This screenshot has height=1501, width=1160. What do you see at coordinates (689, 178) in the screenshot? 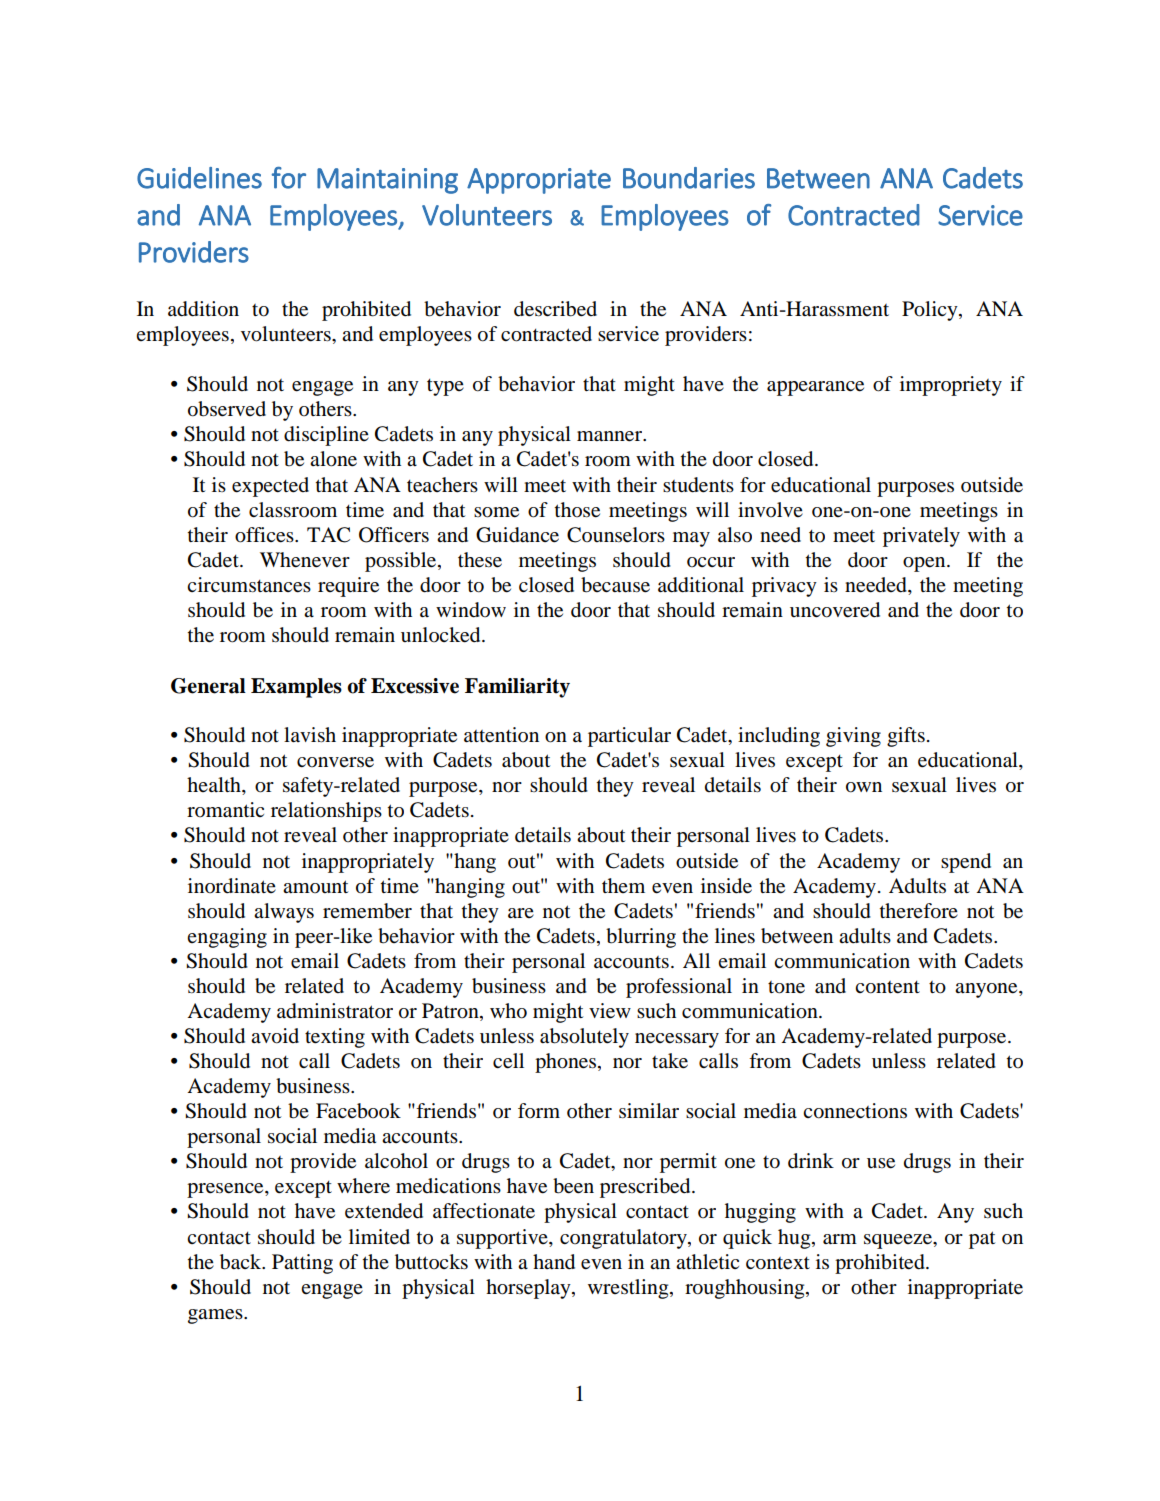
I see `Boundaries` at bounding box center [689, 178].
